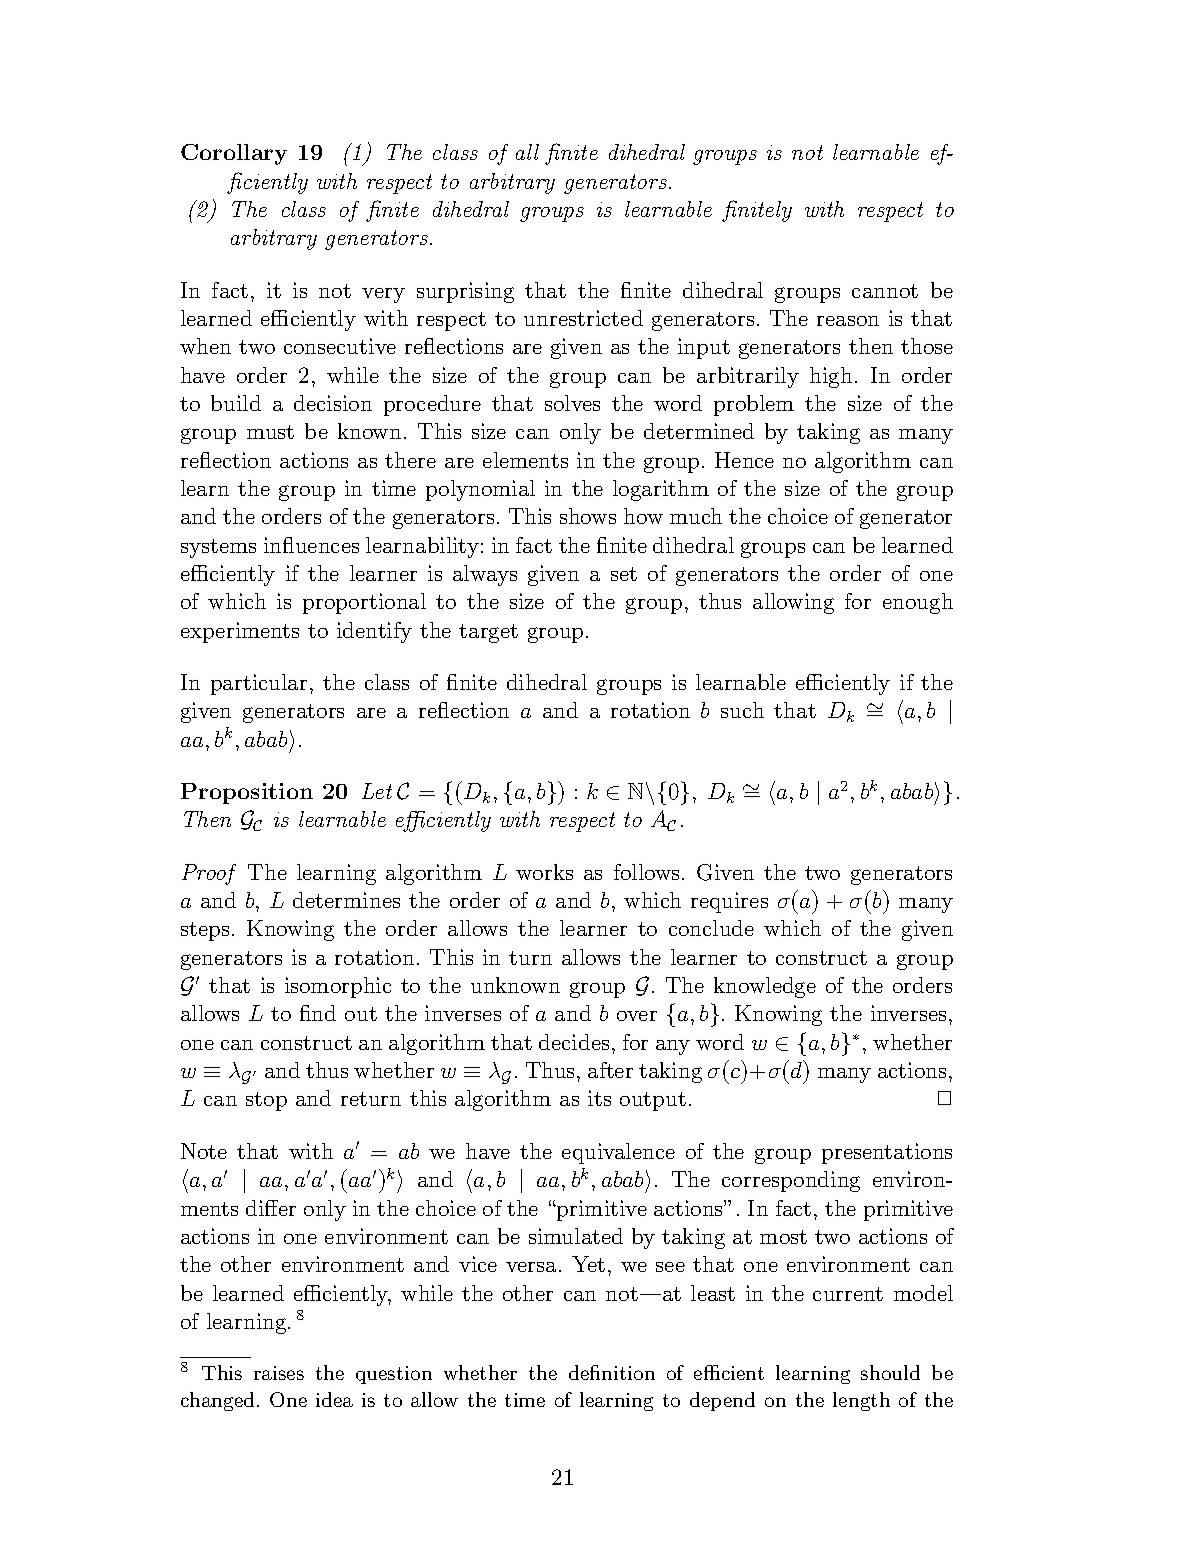 Image resolution: width=1200 pixels, height=1553 pixels. Describe the element at coordinates (624, 574) in the screenshot. I see `set` at that location.
